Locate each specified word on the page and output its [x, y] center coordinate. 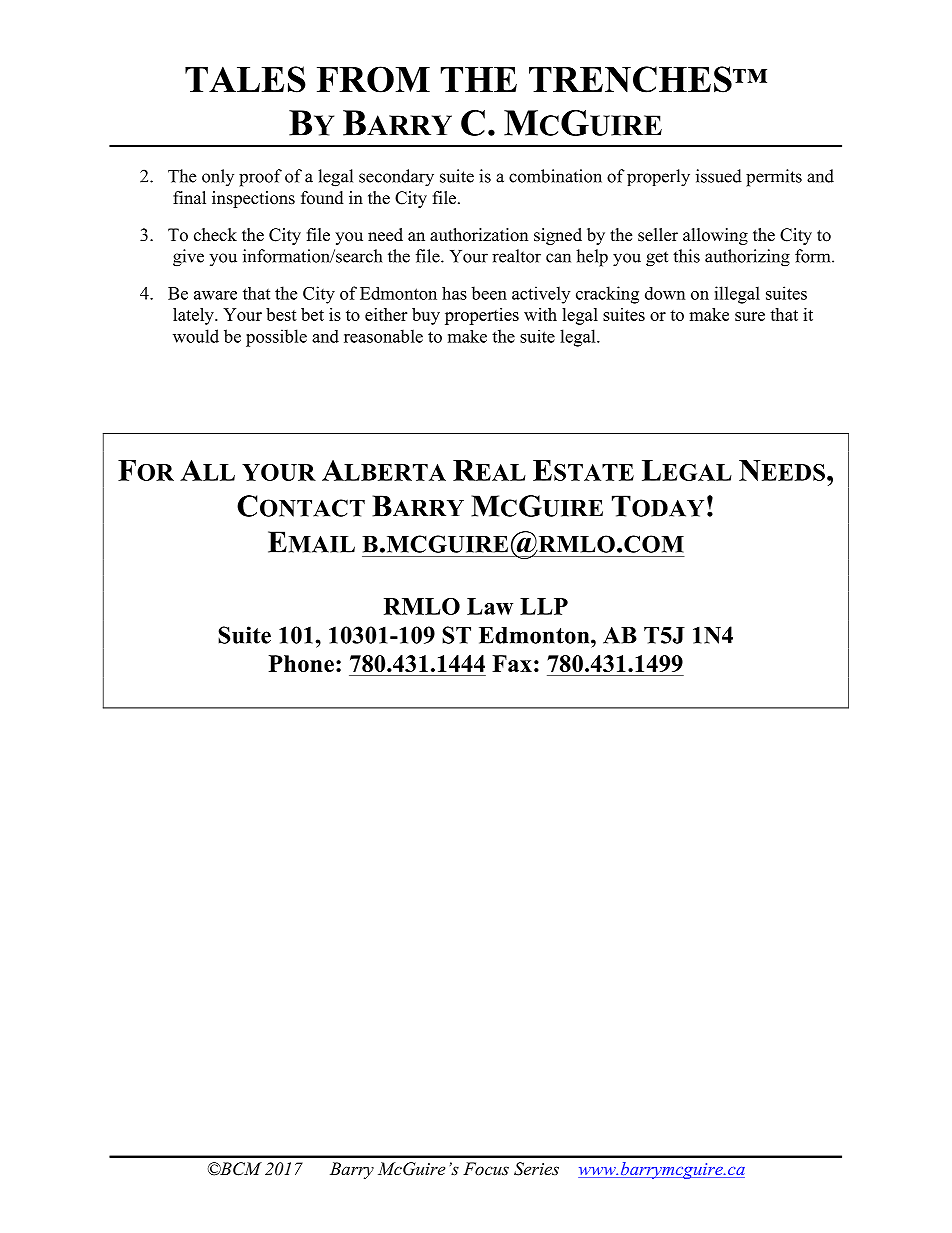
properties [482, 316]
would [196, 336]
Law [490, 606]
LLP [544, 606]
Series [536, 1169]
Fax [512, 663]
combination [555, 176]
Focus [486, 1168]
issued [719, 176]
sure [750, 316]
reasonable [383, 336]
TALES [245, 79]
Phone [301, 663]
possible [276, 338]
